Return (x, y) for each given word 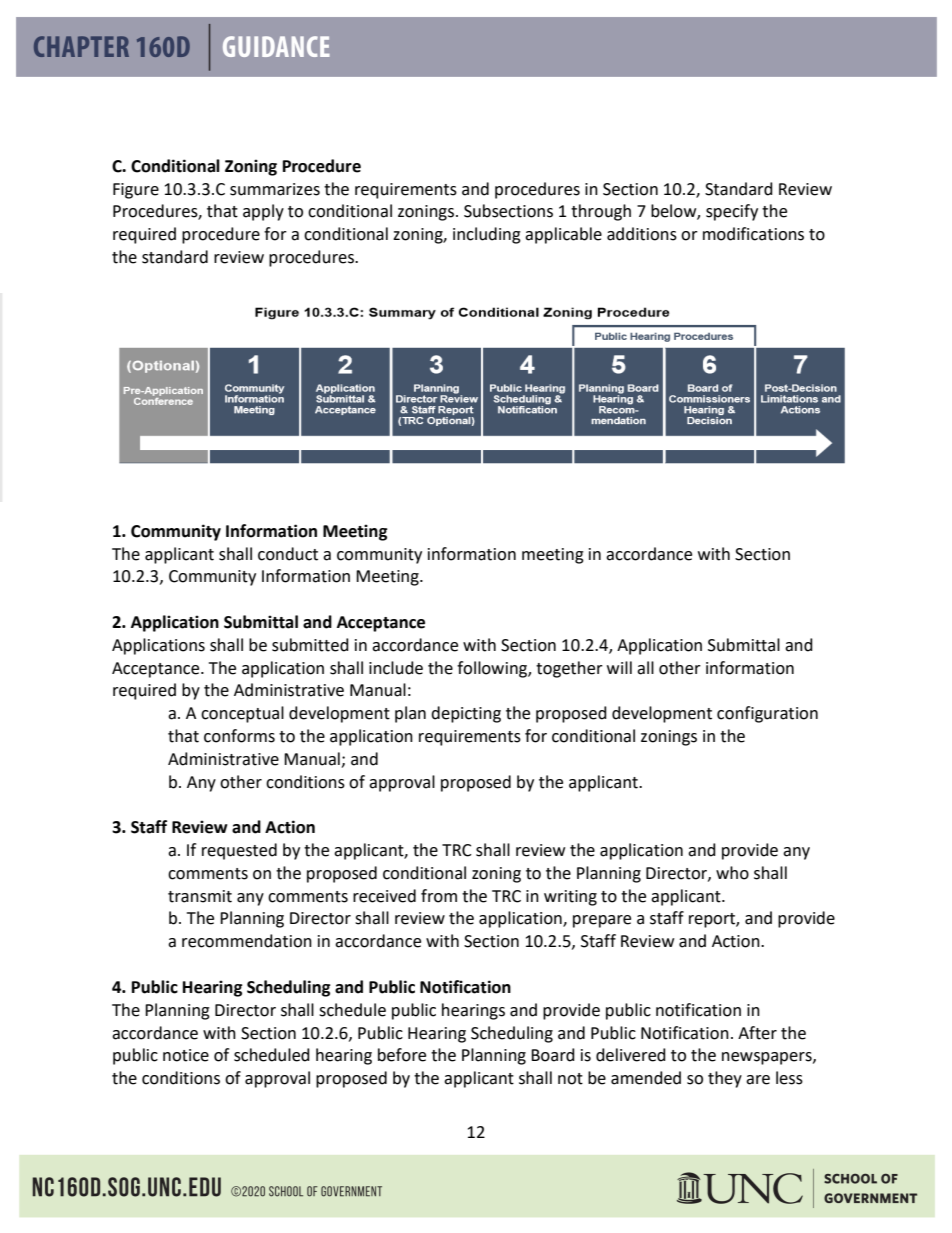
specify (732, 212)
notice (186, 1055)
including (487, 235)
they (725, 1079)
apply (263, 212)
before (402, 1055)
